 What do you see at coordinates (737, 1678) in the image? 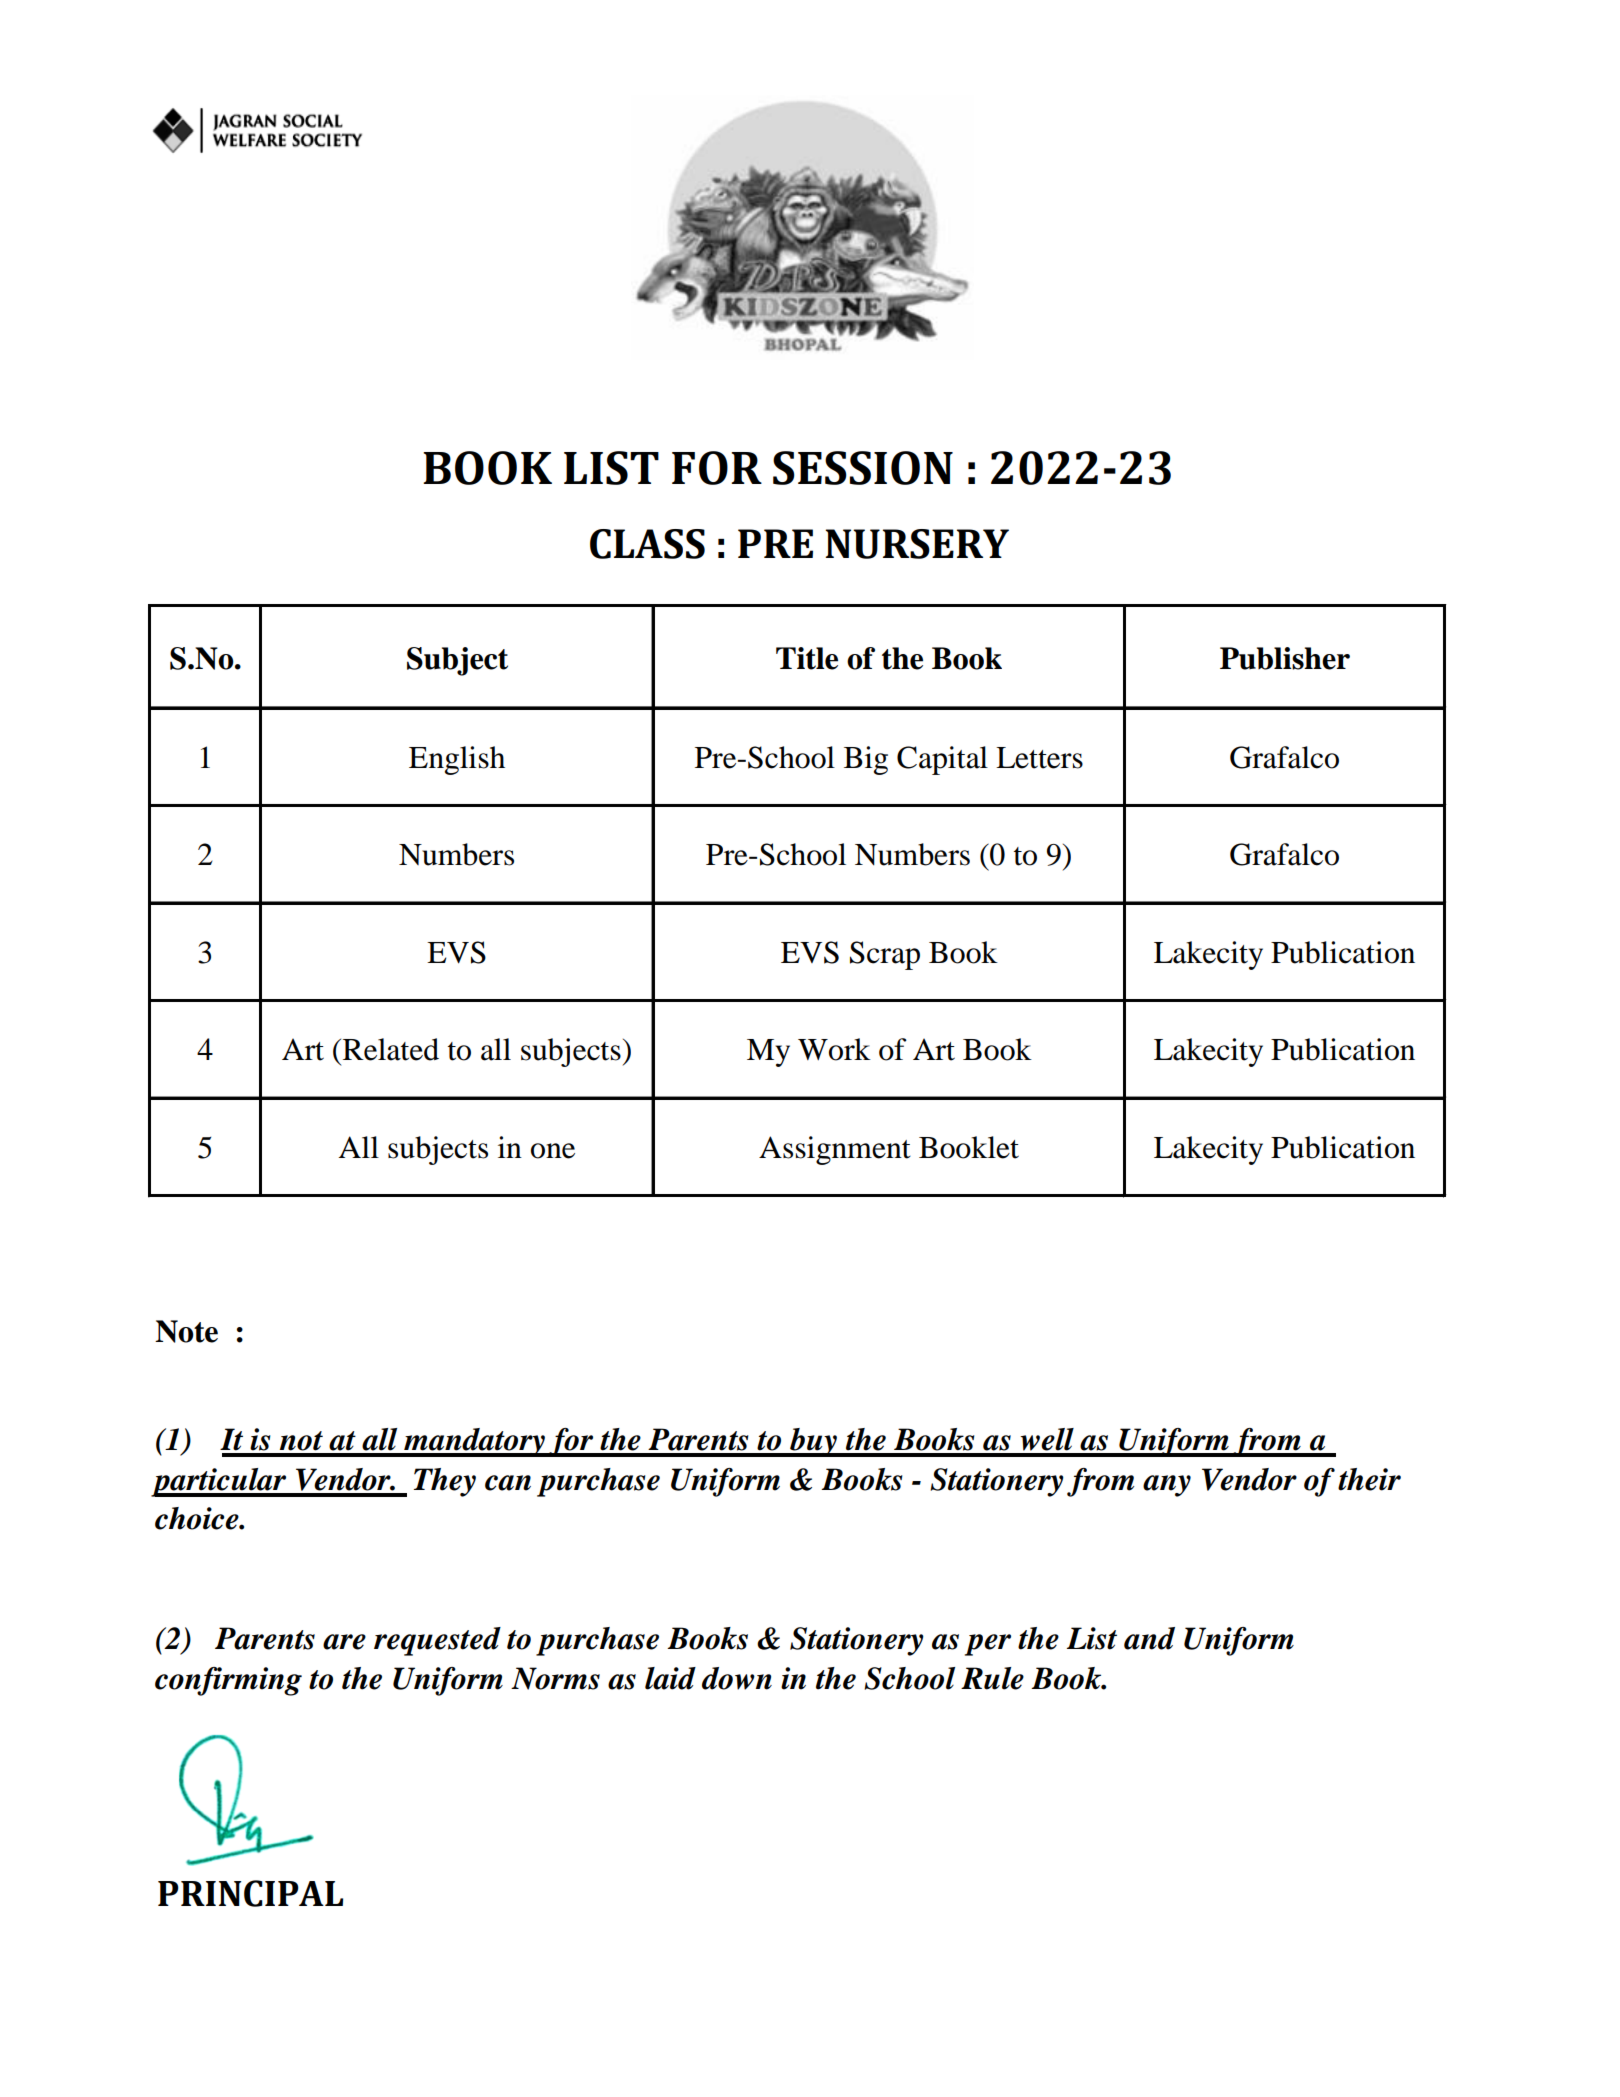
I see `down` at bounding box center [737, 1678].
